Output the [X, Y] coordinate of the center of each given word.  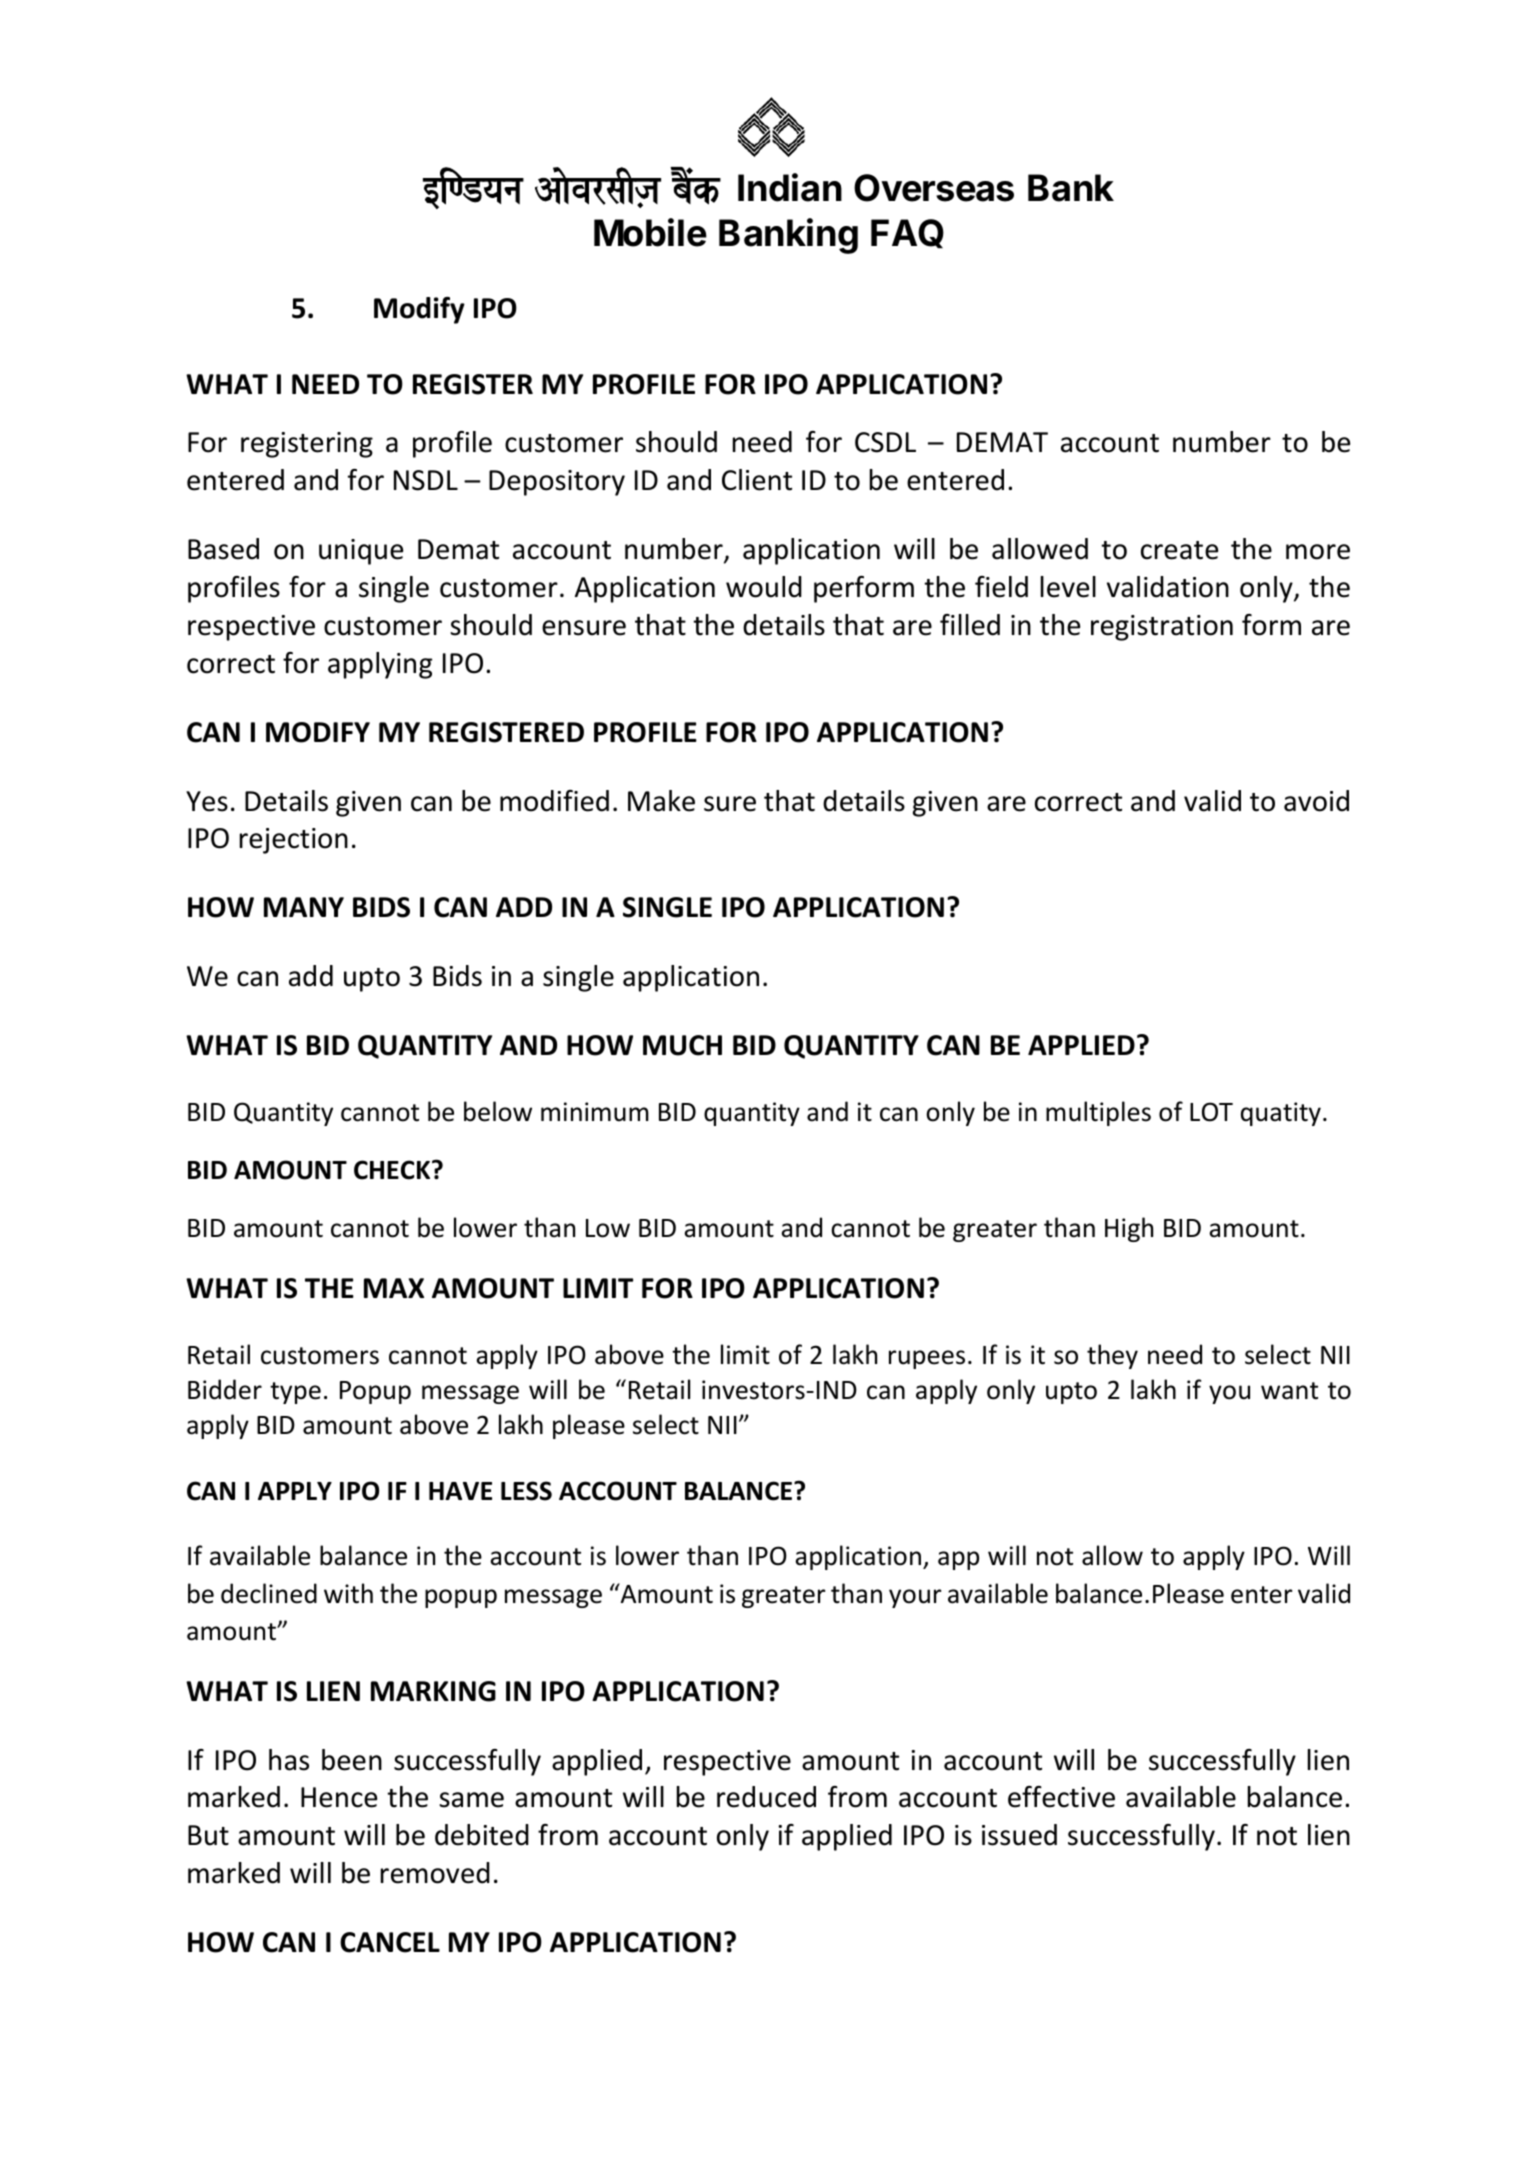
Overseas [934, 188]
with [348, 1593]
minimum [595, 1112]
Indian [790, 187]
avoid [1316, 801]
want [1289, 1391]
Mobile [650, 232]
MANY [304, 907]
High [1129, 1229]
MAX [394, 1288]
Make [661, 801]
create [1179, 550]
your [915, 1598]
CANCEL [390, 1942]
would [764, 587]
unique [361, 552]
